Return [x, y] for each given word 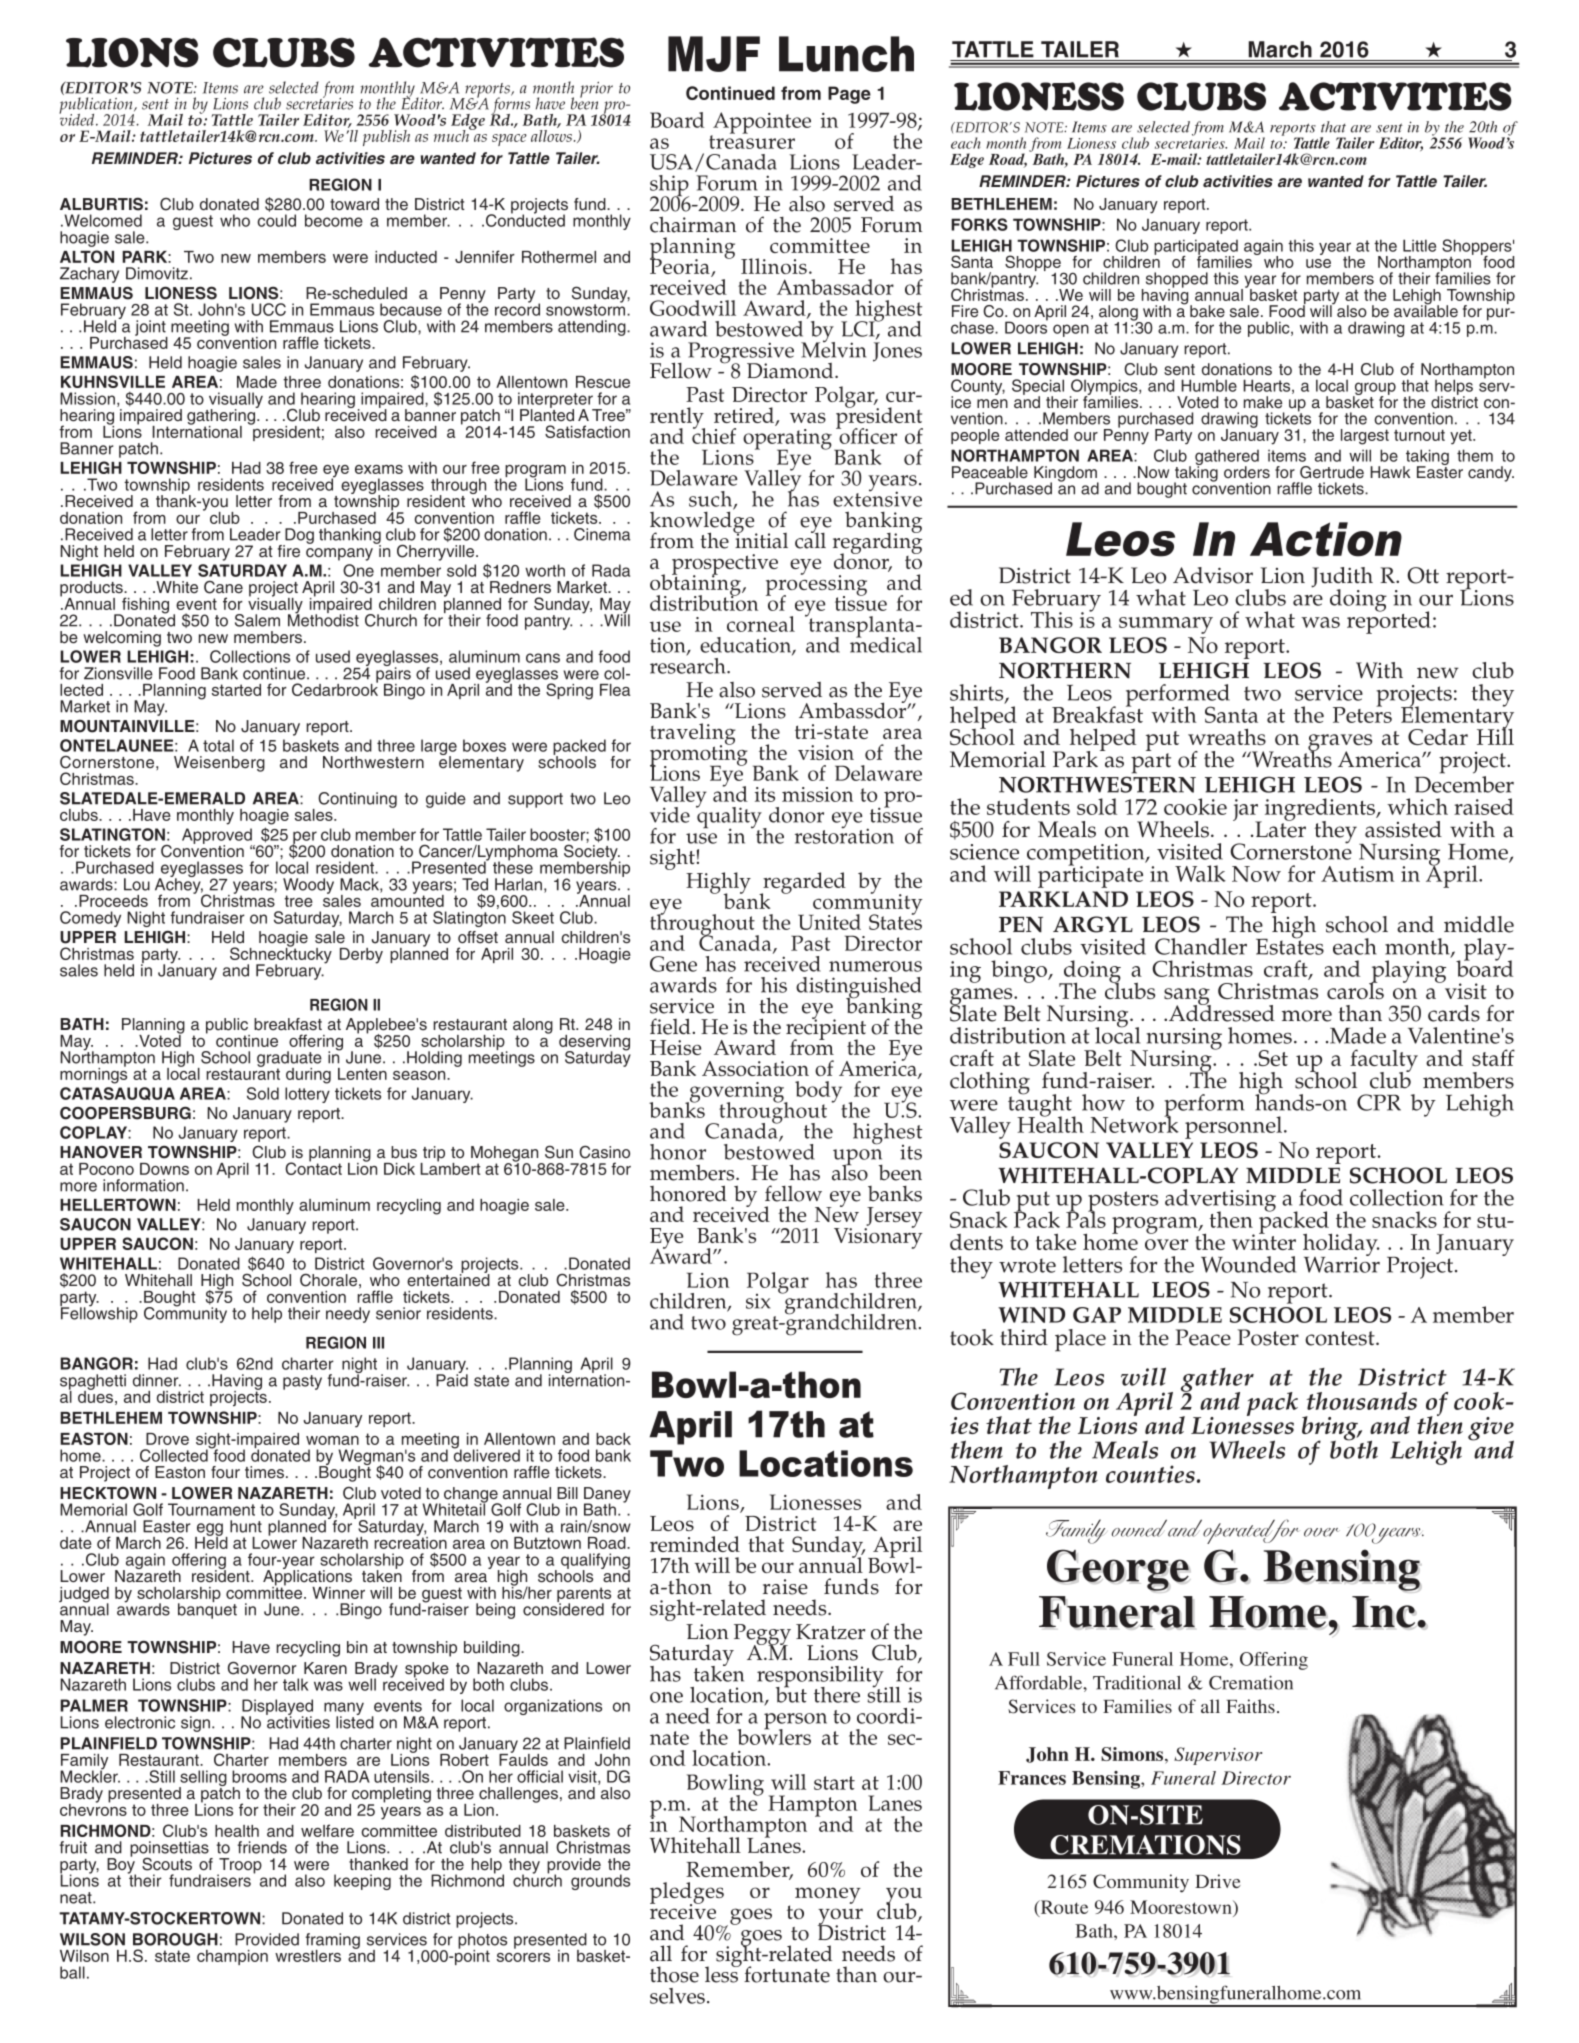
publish [386, 138]
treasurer [752, 141]
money [828, 1895]
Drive [1218, 1881]
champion [232, 1957]
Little [1419, 245]
